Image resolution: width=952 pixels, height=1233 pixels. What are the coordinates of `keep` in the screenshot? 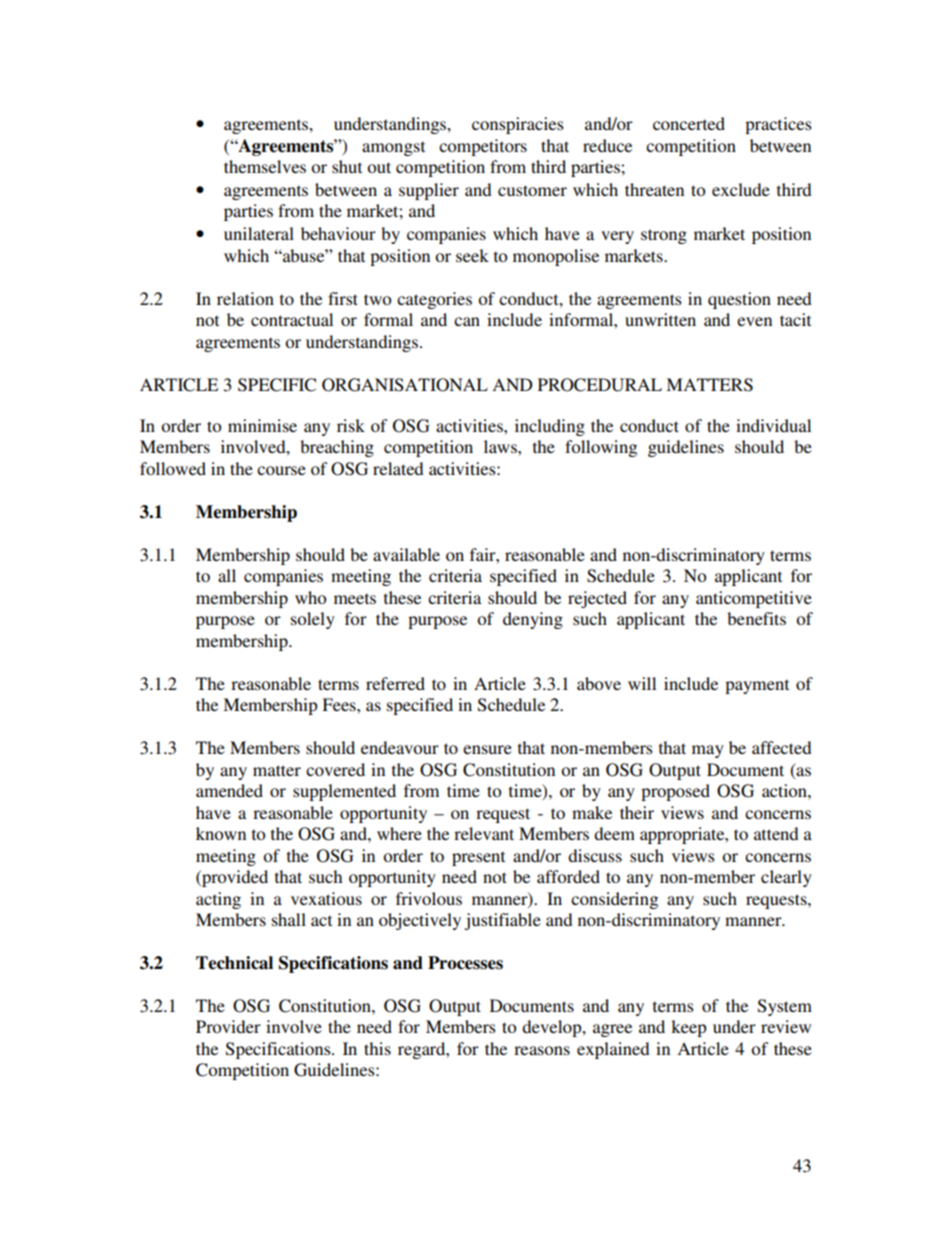 It's located at (689, 1028).
